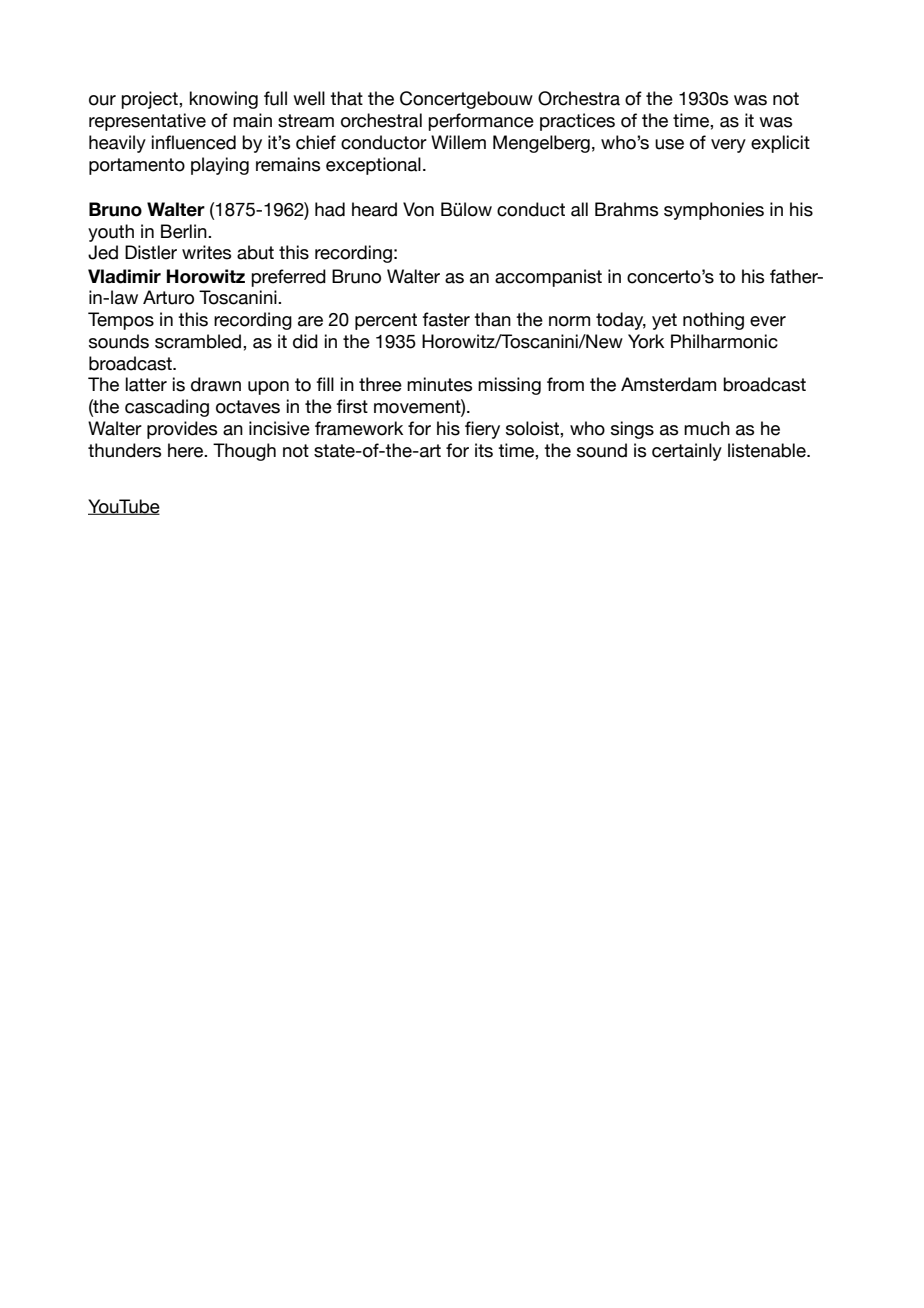  I want to click on practices, so click(577, 122).
